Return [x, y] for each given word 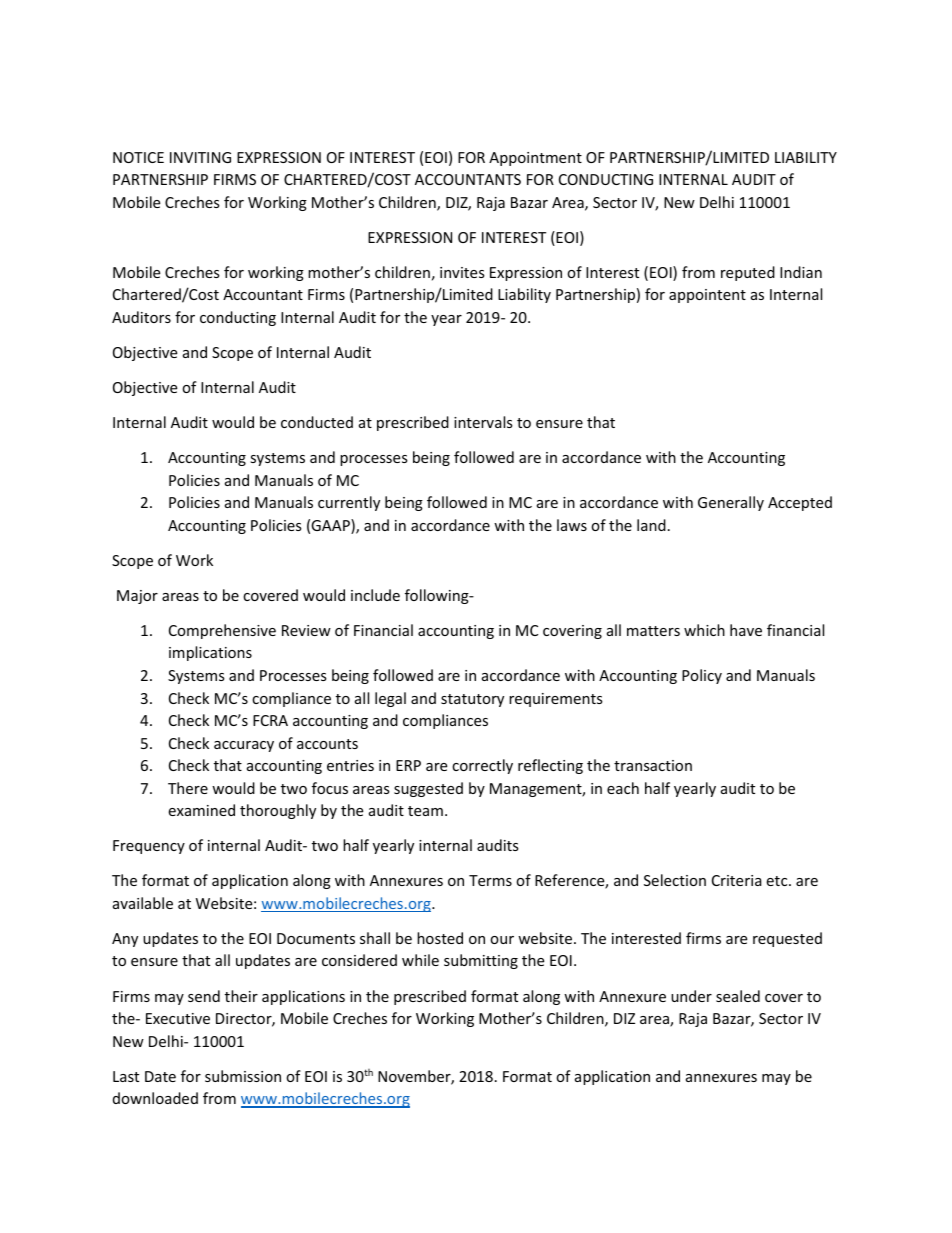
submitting [481, 961]
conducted [317, 422]
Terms [490, 880]
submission [243, 1076]
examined [201, 810]
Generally [731, 503]
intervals [483, 422]
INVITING [200, 157]
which [704, 630]
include [375, 595]
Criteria [737, 880]
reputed [748, 273]
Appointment [535, 159]
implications [210, 653]
